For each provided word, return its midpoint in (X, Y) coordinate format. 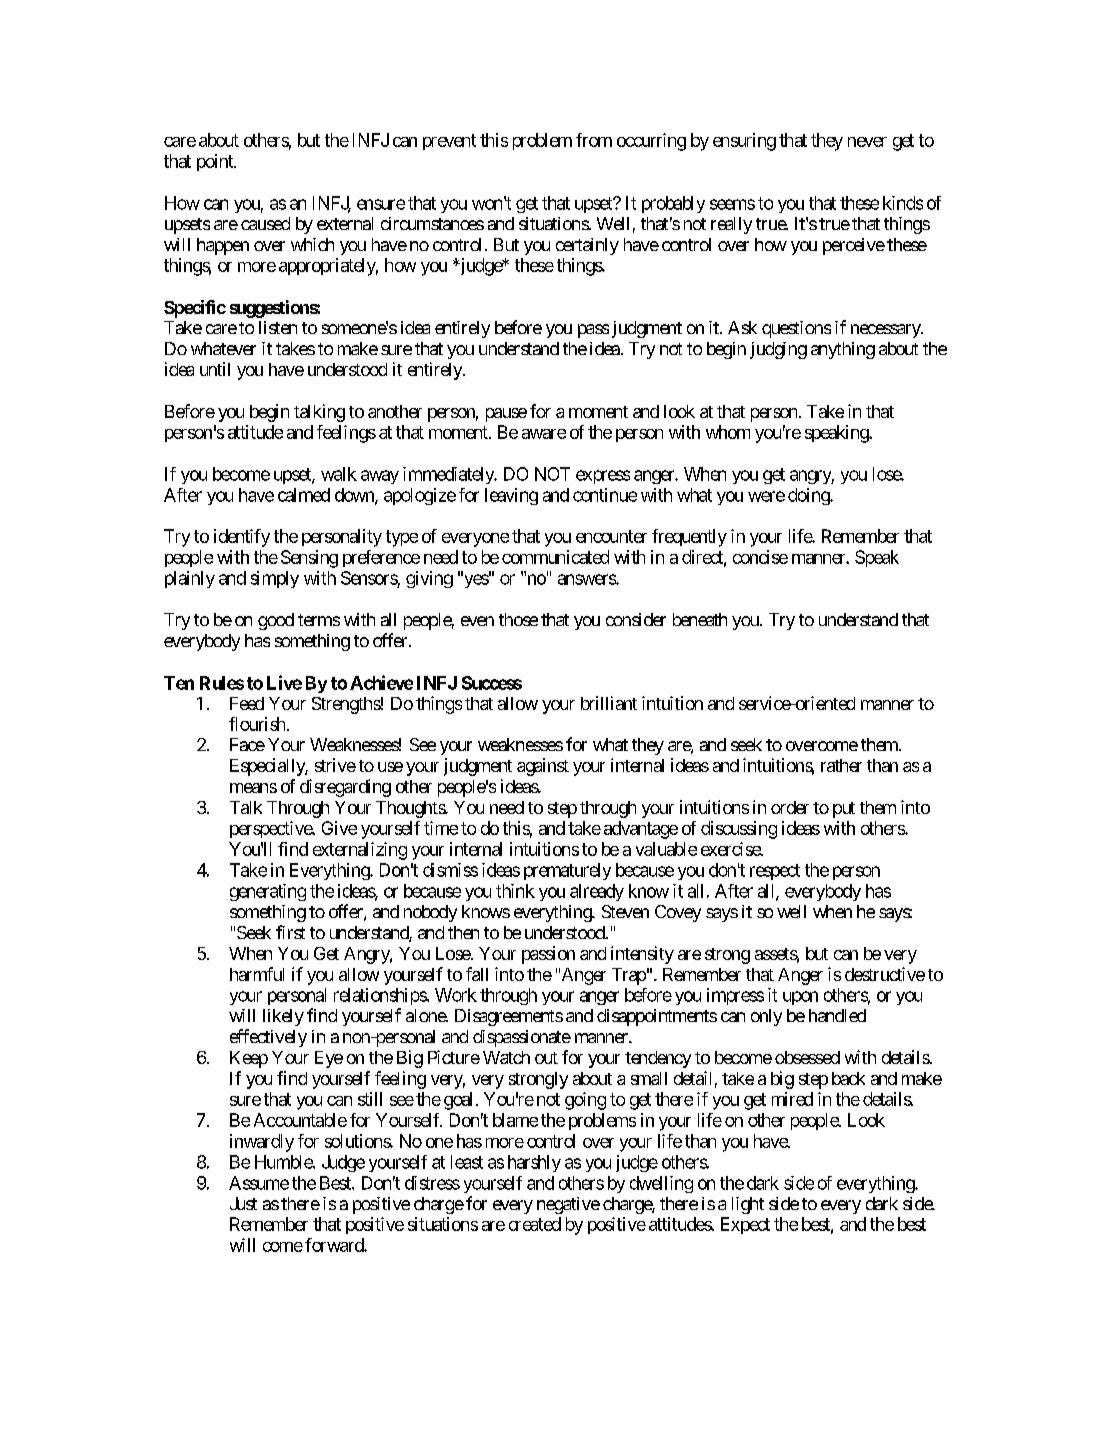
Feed (247, 703)
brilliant (609, 703)
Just (243, 1203)
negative (568, 1205)
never (867, 142)
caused (265, 223)
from (594, 140)
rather (841, 765)
